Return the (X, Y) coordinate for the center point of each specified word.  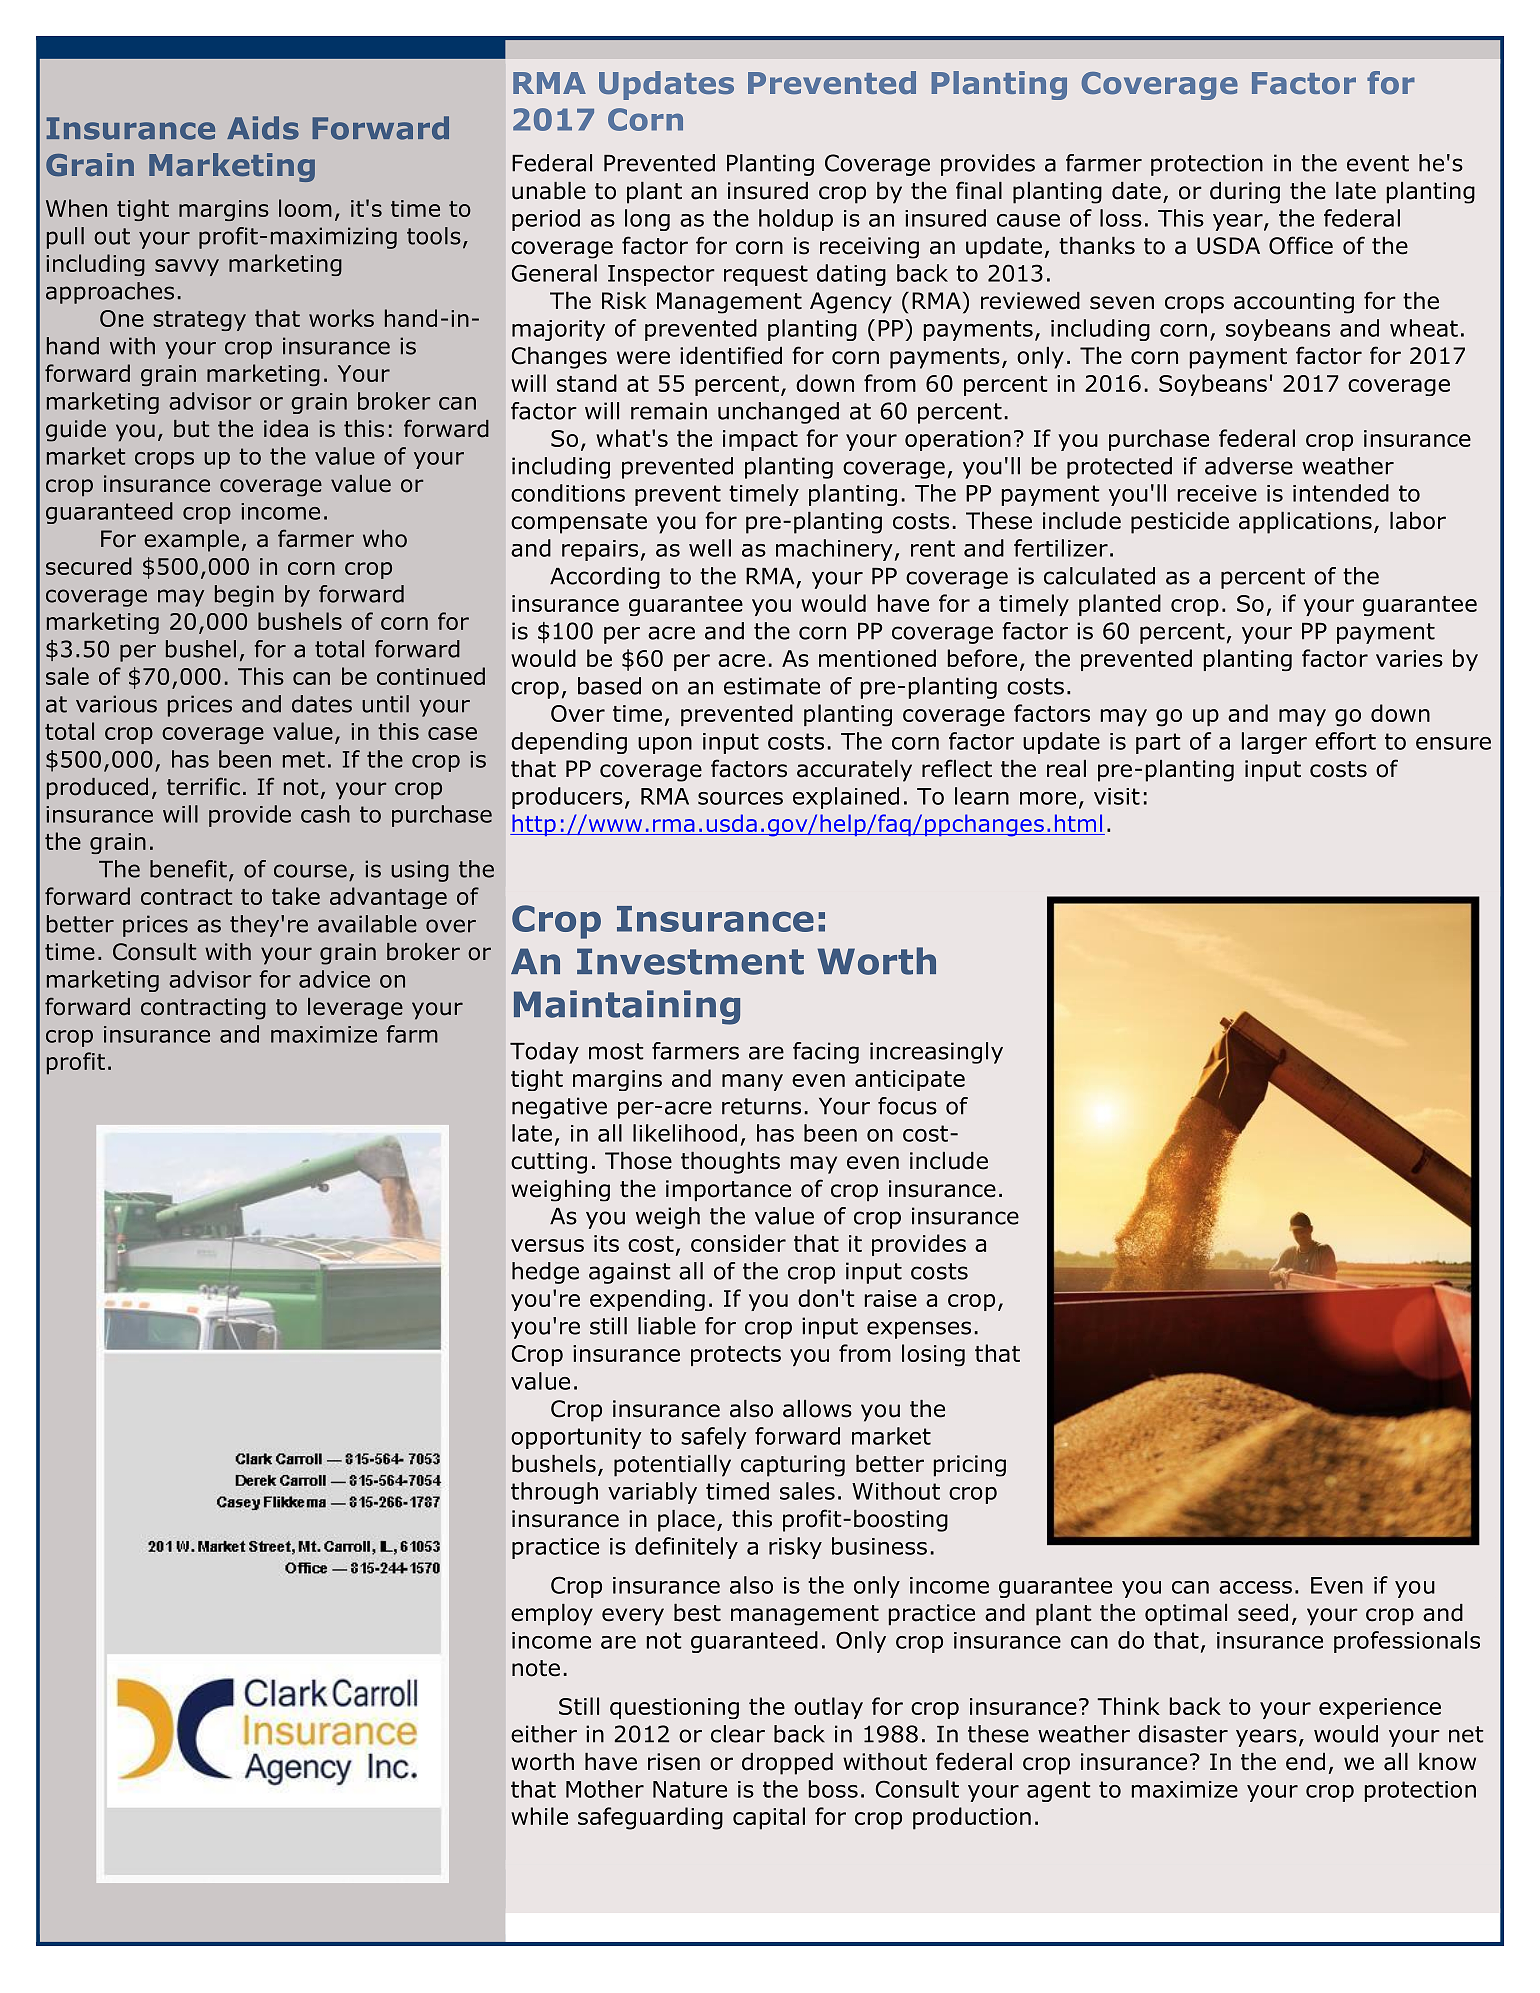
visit (1117, 796)
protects (736, 1356)
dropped (787, 1764)
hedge (545, 1273)
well (710, 548)
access (1255, 1587)
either (544, 1734)
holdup (796, 220)
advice (334, 979)
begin (244, 596)
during (1245, 193)
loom (305, 208)
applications (1305, 523)
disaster (1183, 1734)
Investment (690, 961)
